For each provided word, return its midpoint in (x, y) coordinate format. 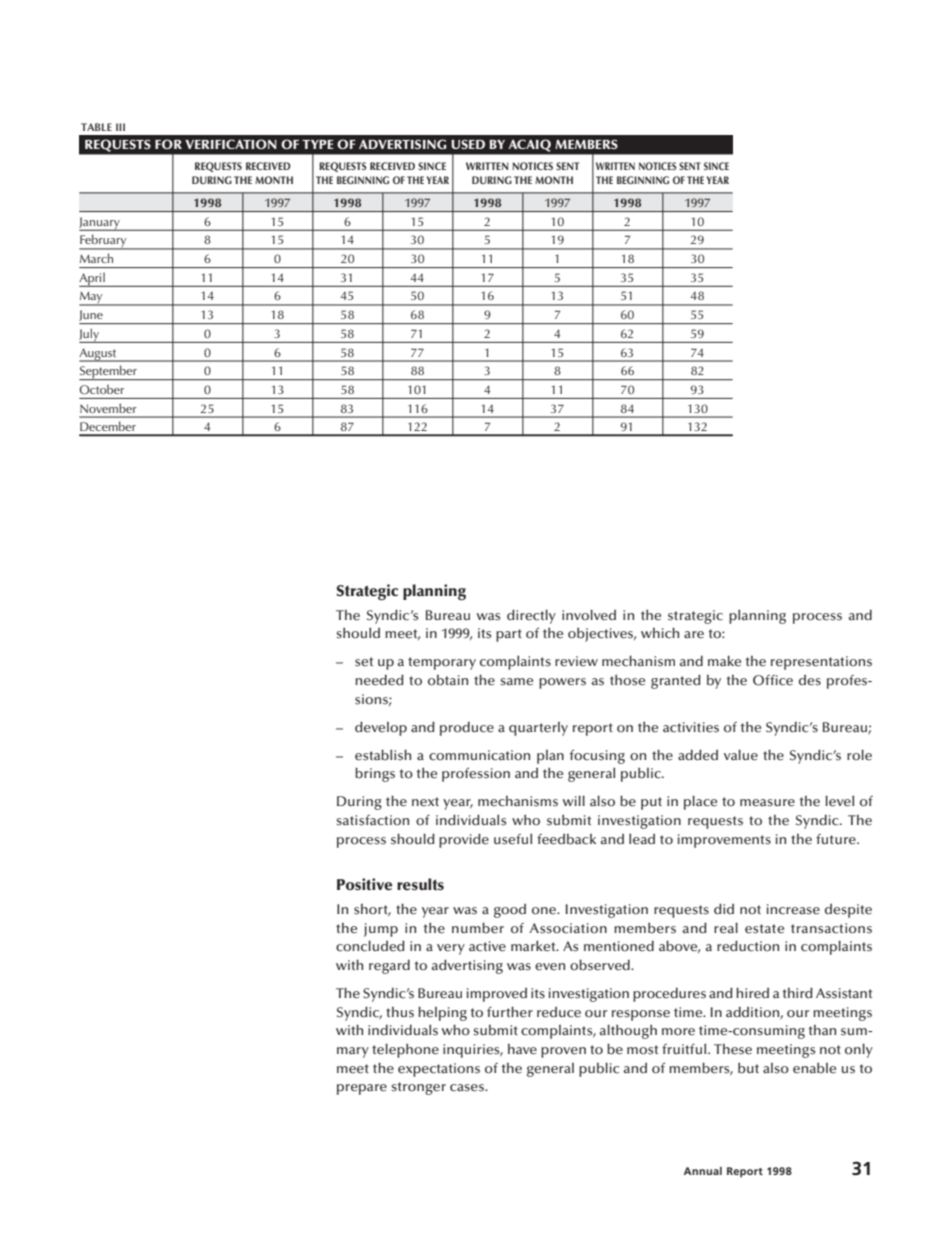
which (660, 633)
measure (767, 803)
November (108, 408)
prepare (362, 1089)
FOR (168, 144)
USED (468, 144)
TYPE (318, 144)
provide (464, 840)
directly (531, 616)
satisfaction (372, 820)
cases (468, 1088)
